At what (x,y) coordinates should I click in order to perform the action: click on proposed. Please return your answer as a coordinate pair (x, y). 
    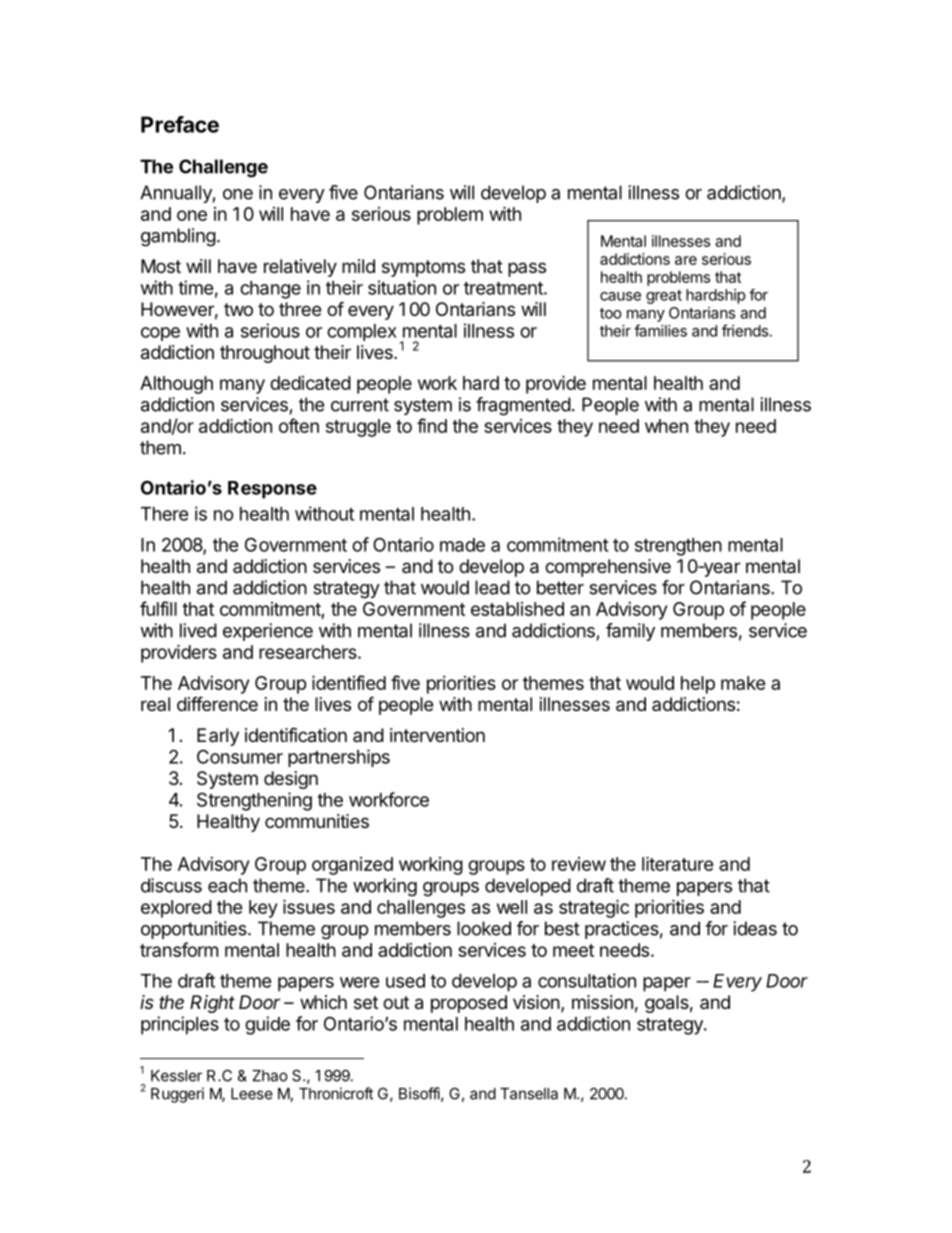
    Looking at the image, I should click on (469, 1004).
